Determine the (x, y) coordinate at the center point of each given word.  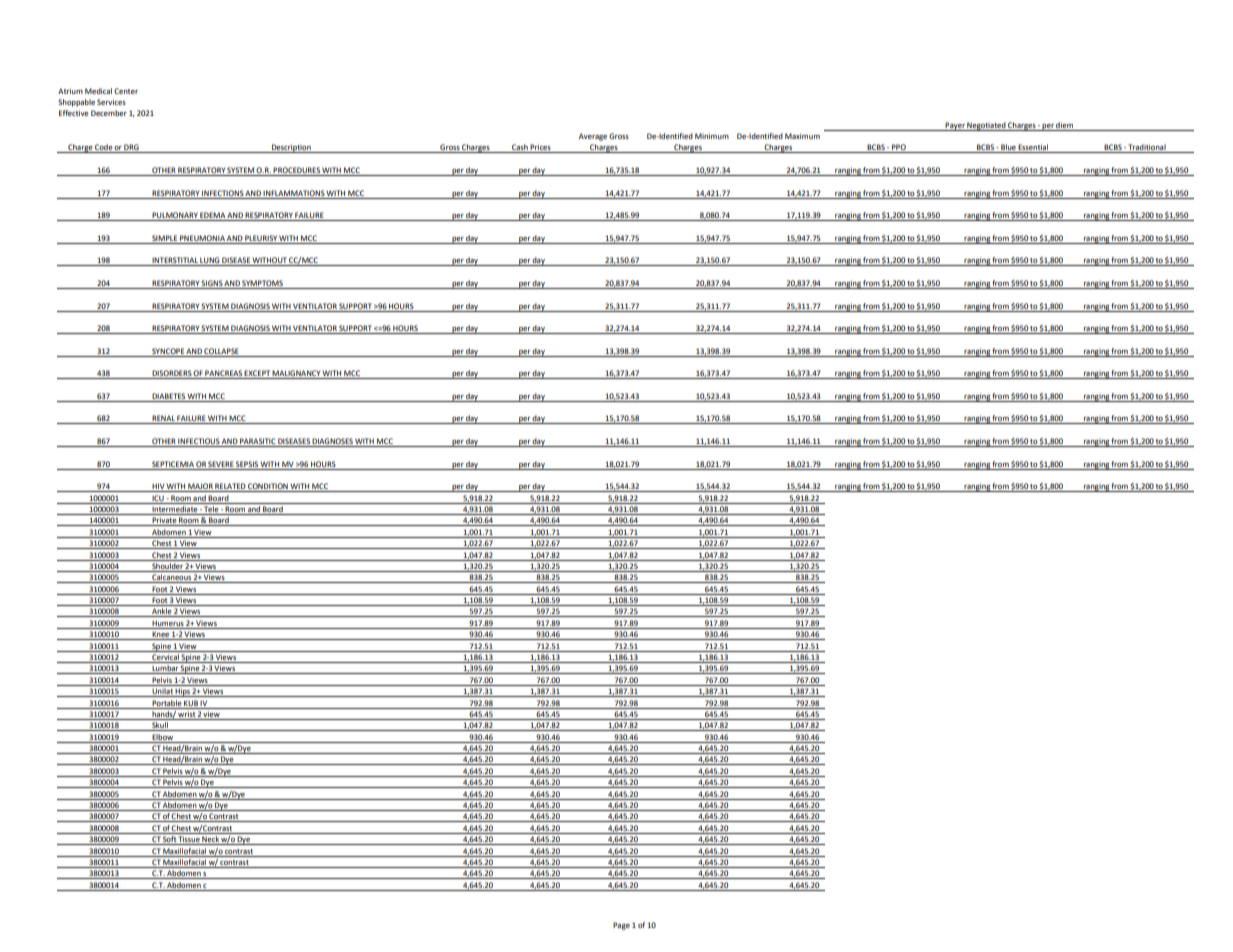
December (109, 113)
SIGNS (212, 283)
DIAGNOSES (333, 442)
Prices (541, 148)
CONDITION (268, 487)
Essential (1034, 148)
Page (621, 926)
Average (593, 137)
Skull (160, 726)
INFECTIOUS (199, 442)
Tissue (189, 840)
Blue (1008, 148)
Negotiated (986, 126)
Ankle (161, 612)
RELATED (230, 487)
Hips (183, 692)
